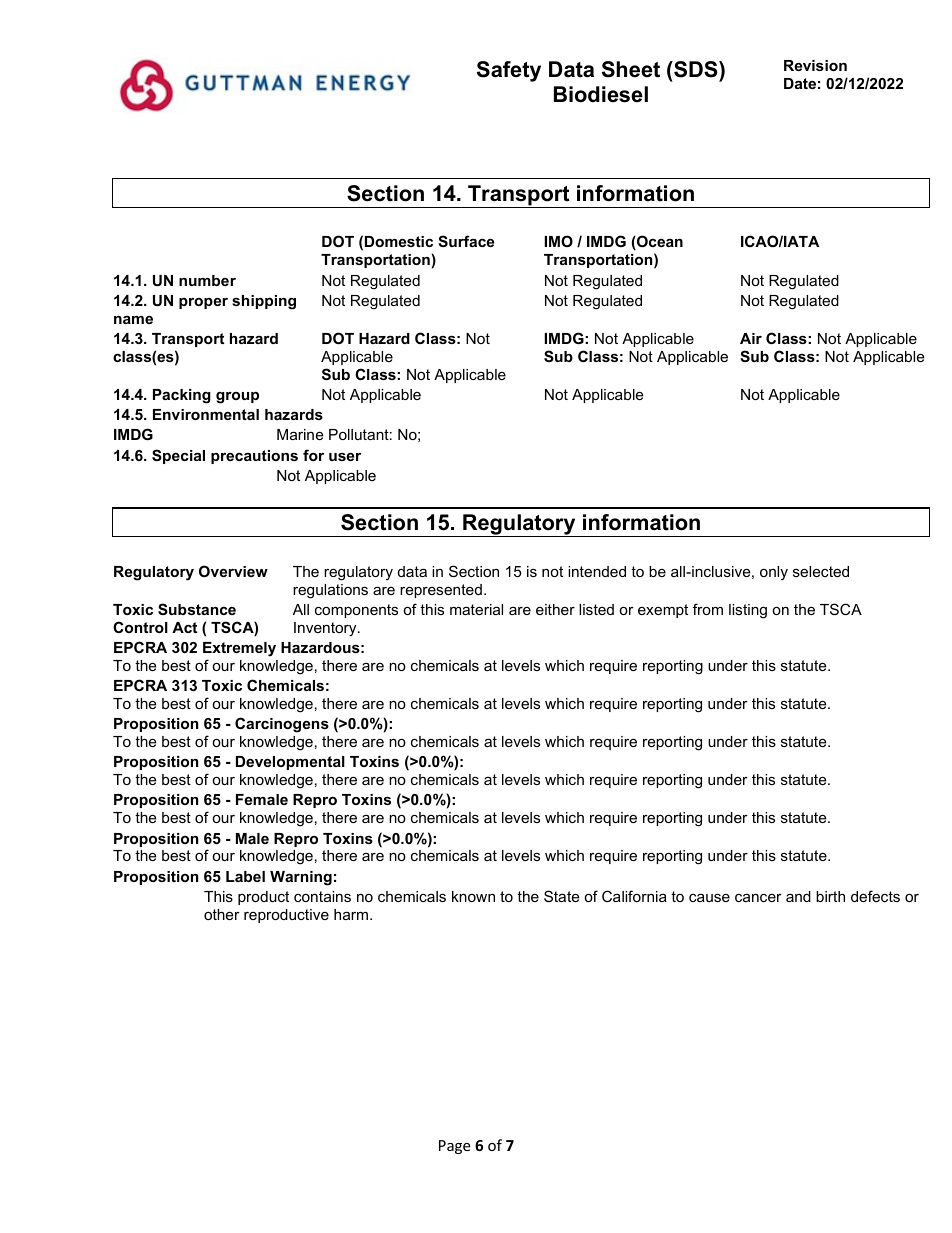  Describe the element at coordinates (815, 65) in the screenshot. I see `Revision` at that location.
